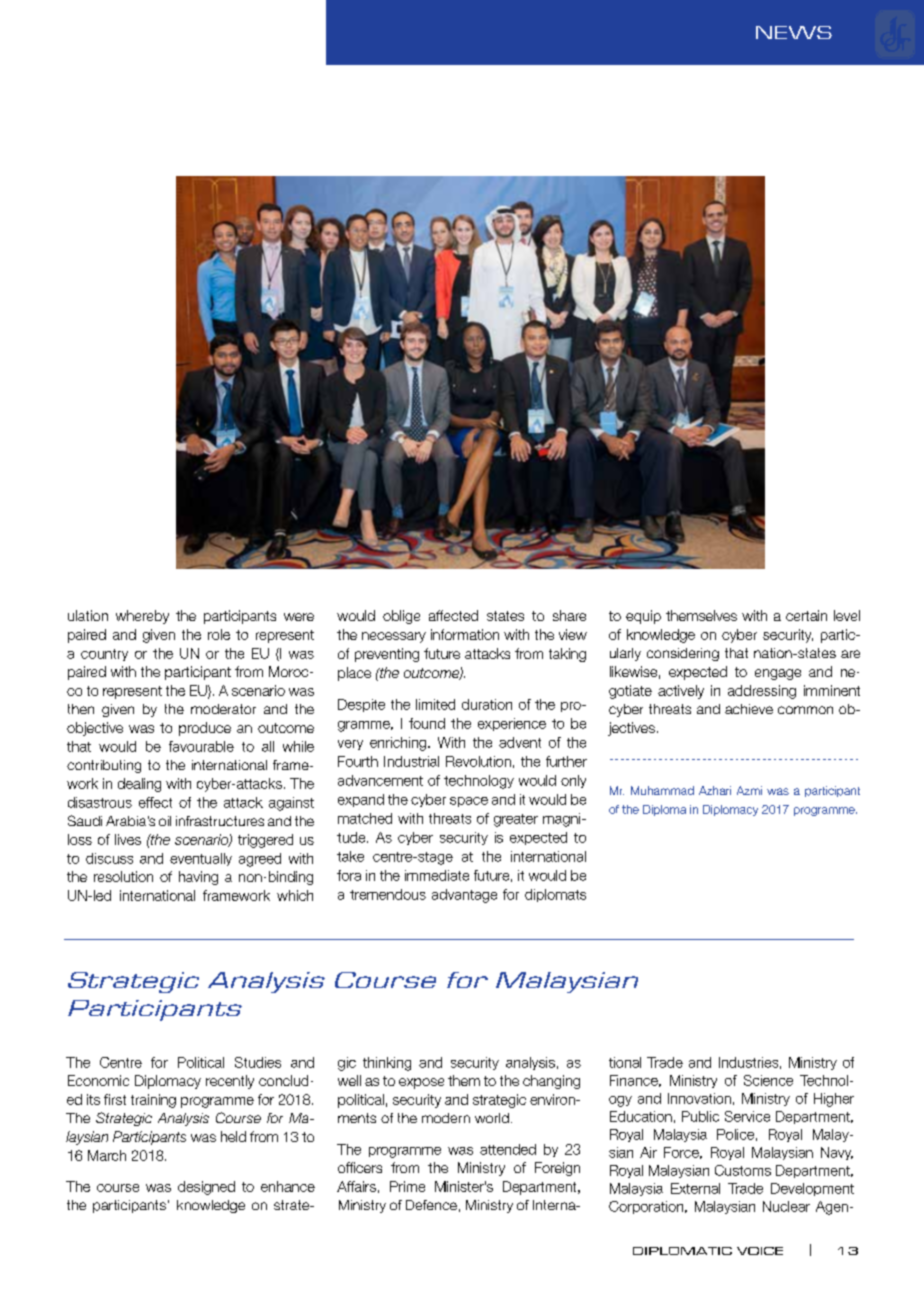 The width and height of the page is (924, 1308). Describe the element at coordinates (465, 634) in the page. I see `information` at that location.
